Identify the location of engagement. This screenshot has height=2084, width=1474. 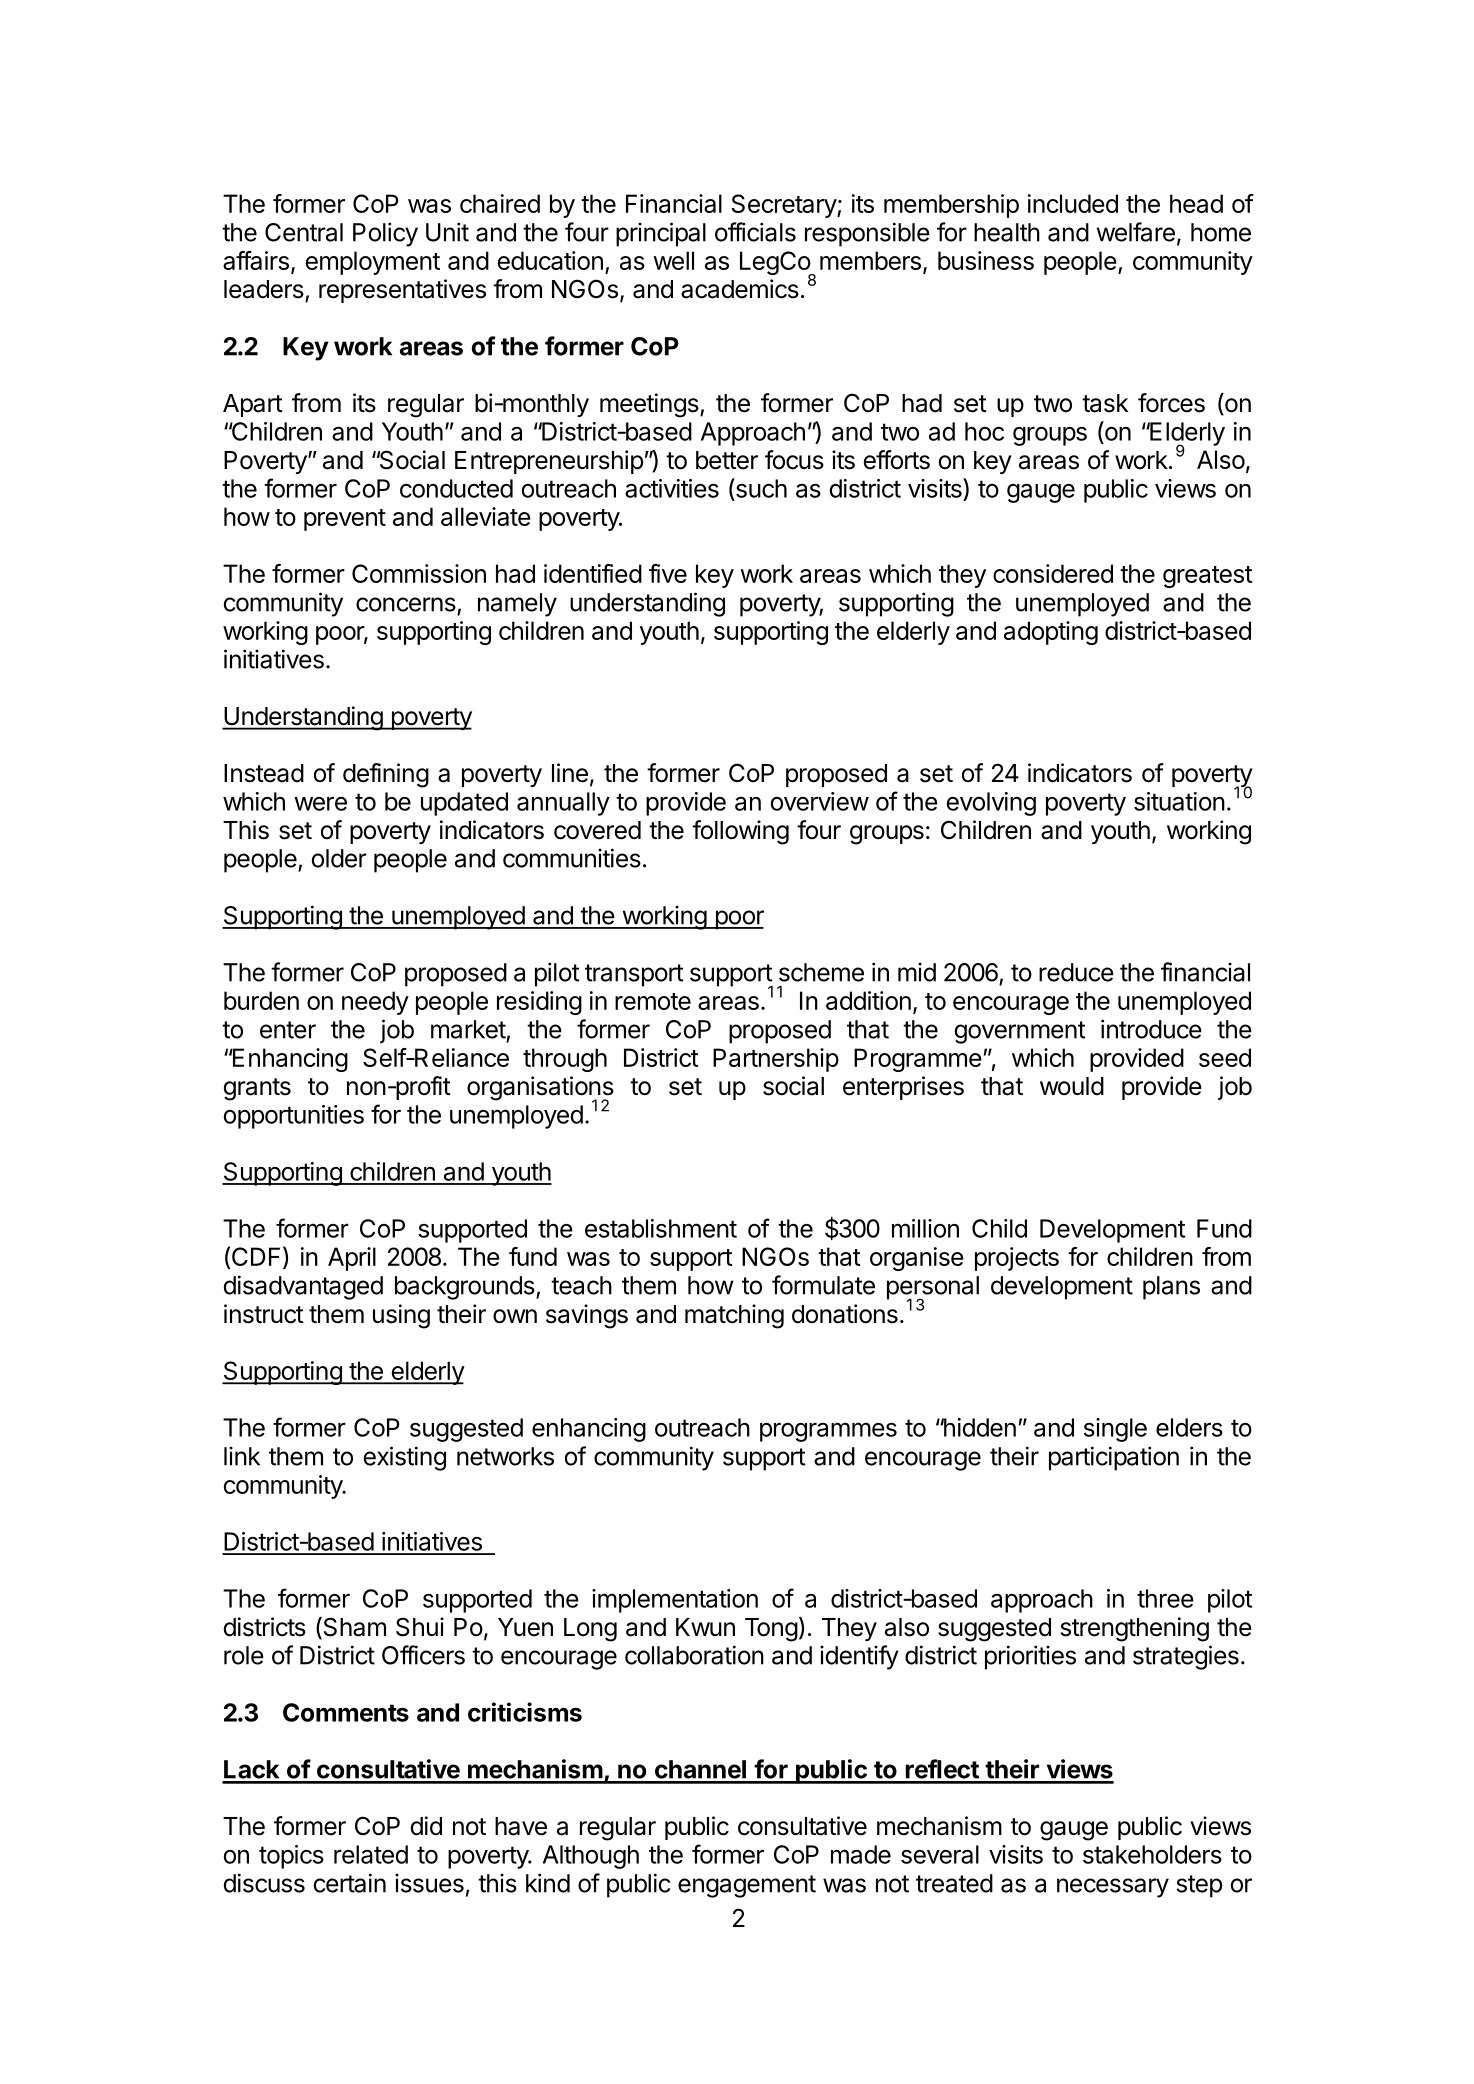
(747, 1886).
